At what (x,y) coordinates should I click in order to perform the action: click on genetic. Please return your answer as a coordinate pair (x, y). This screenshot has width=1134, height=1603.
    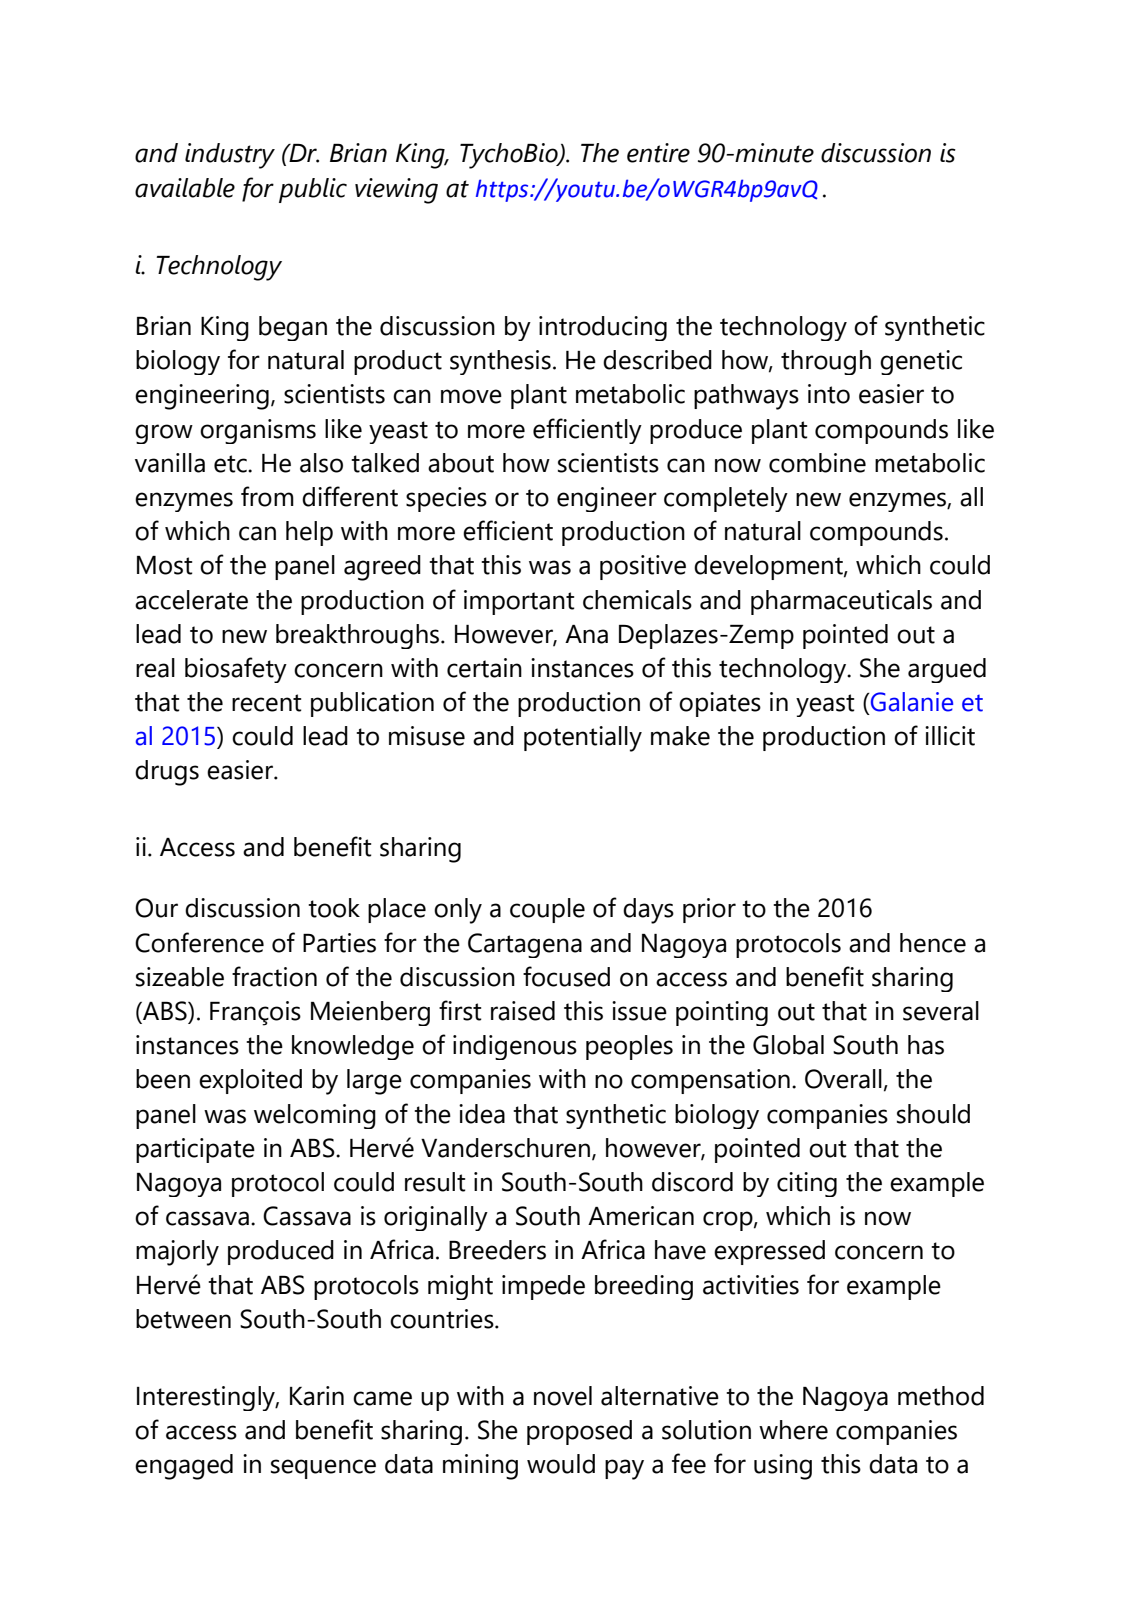
    Looking at the image, I should click on (921, 362).
